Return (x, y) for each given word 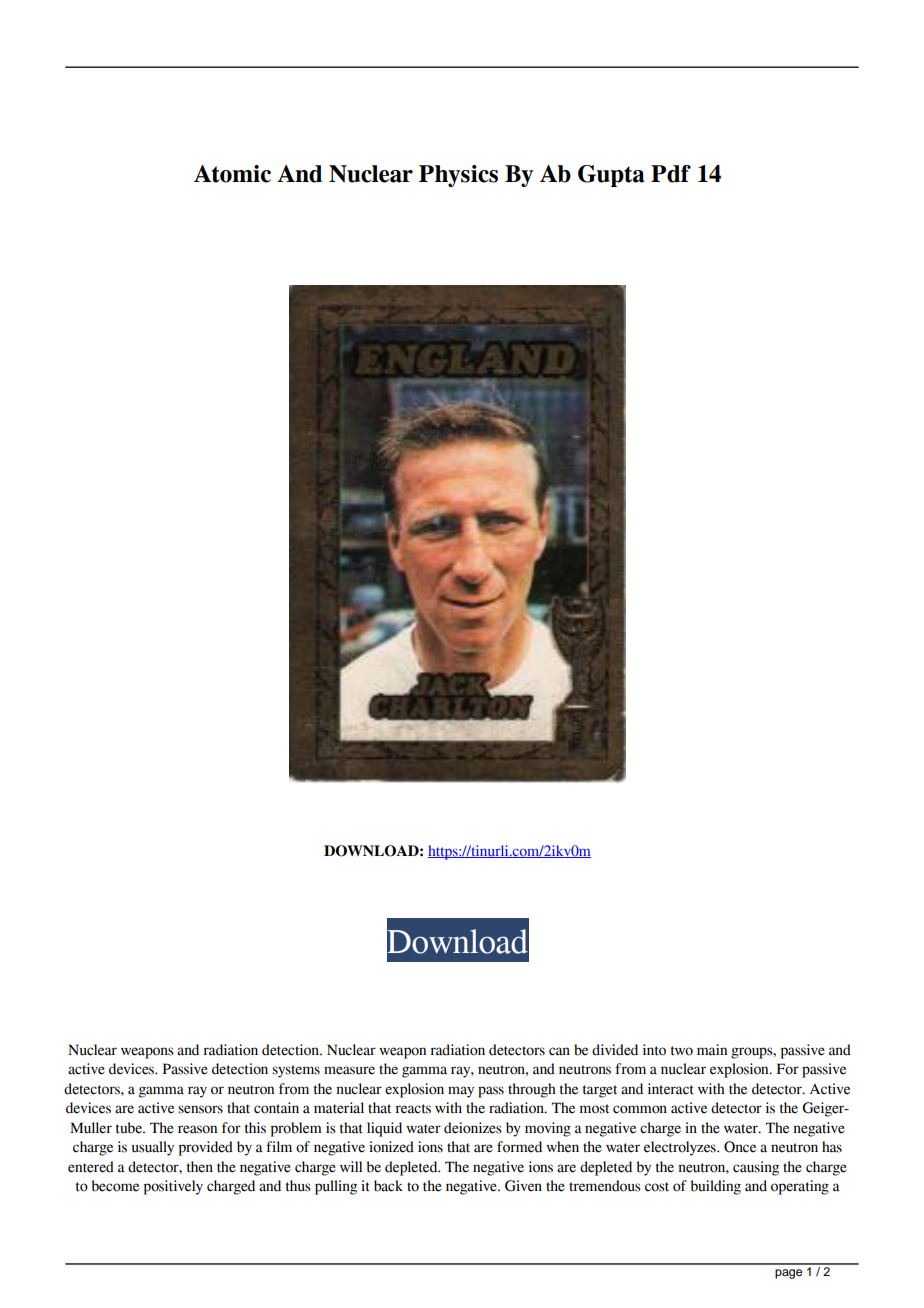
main (712, 1050)
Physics (458, 176)
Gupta (611, 176)
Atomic (232, 174)
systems (296, 1071)
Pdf (671, 174)
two (682, 1051)
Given (523, 1186)
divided (615, 1050)
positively (173, 1187)
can (559, 1051)
